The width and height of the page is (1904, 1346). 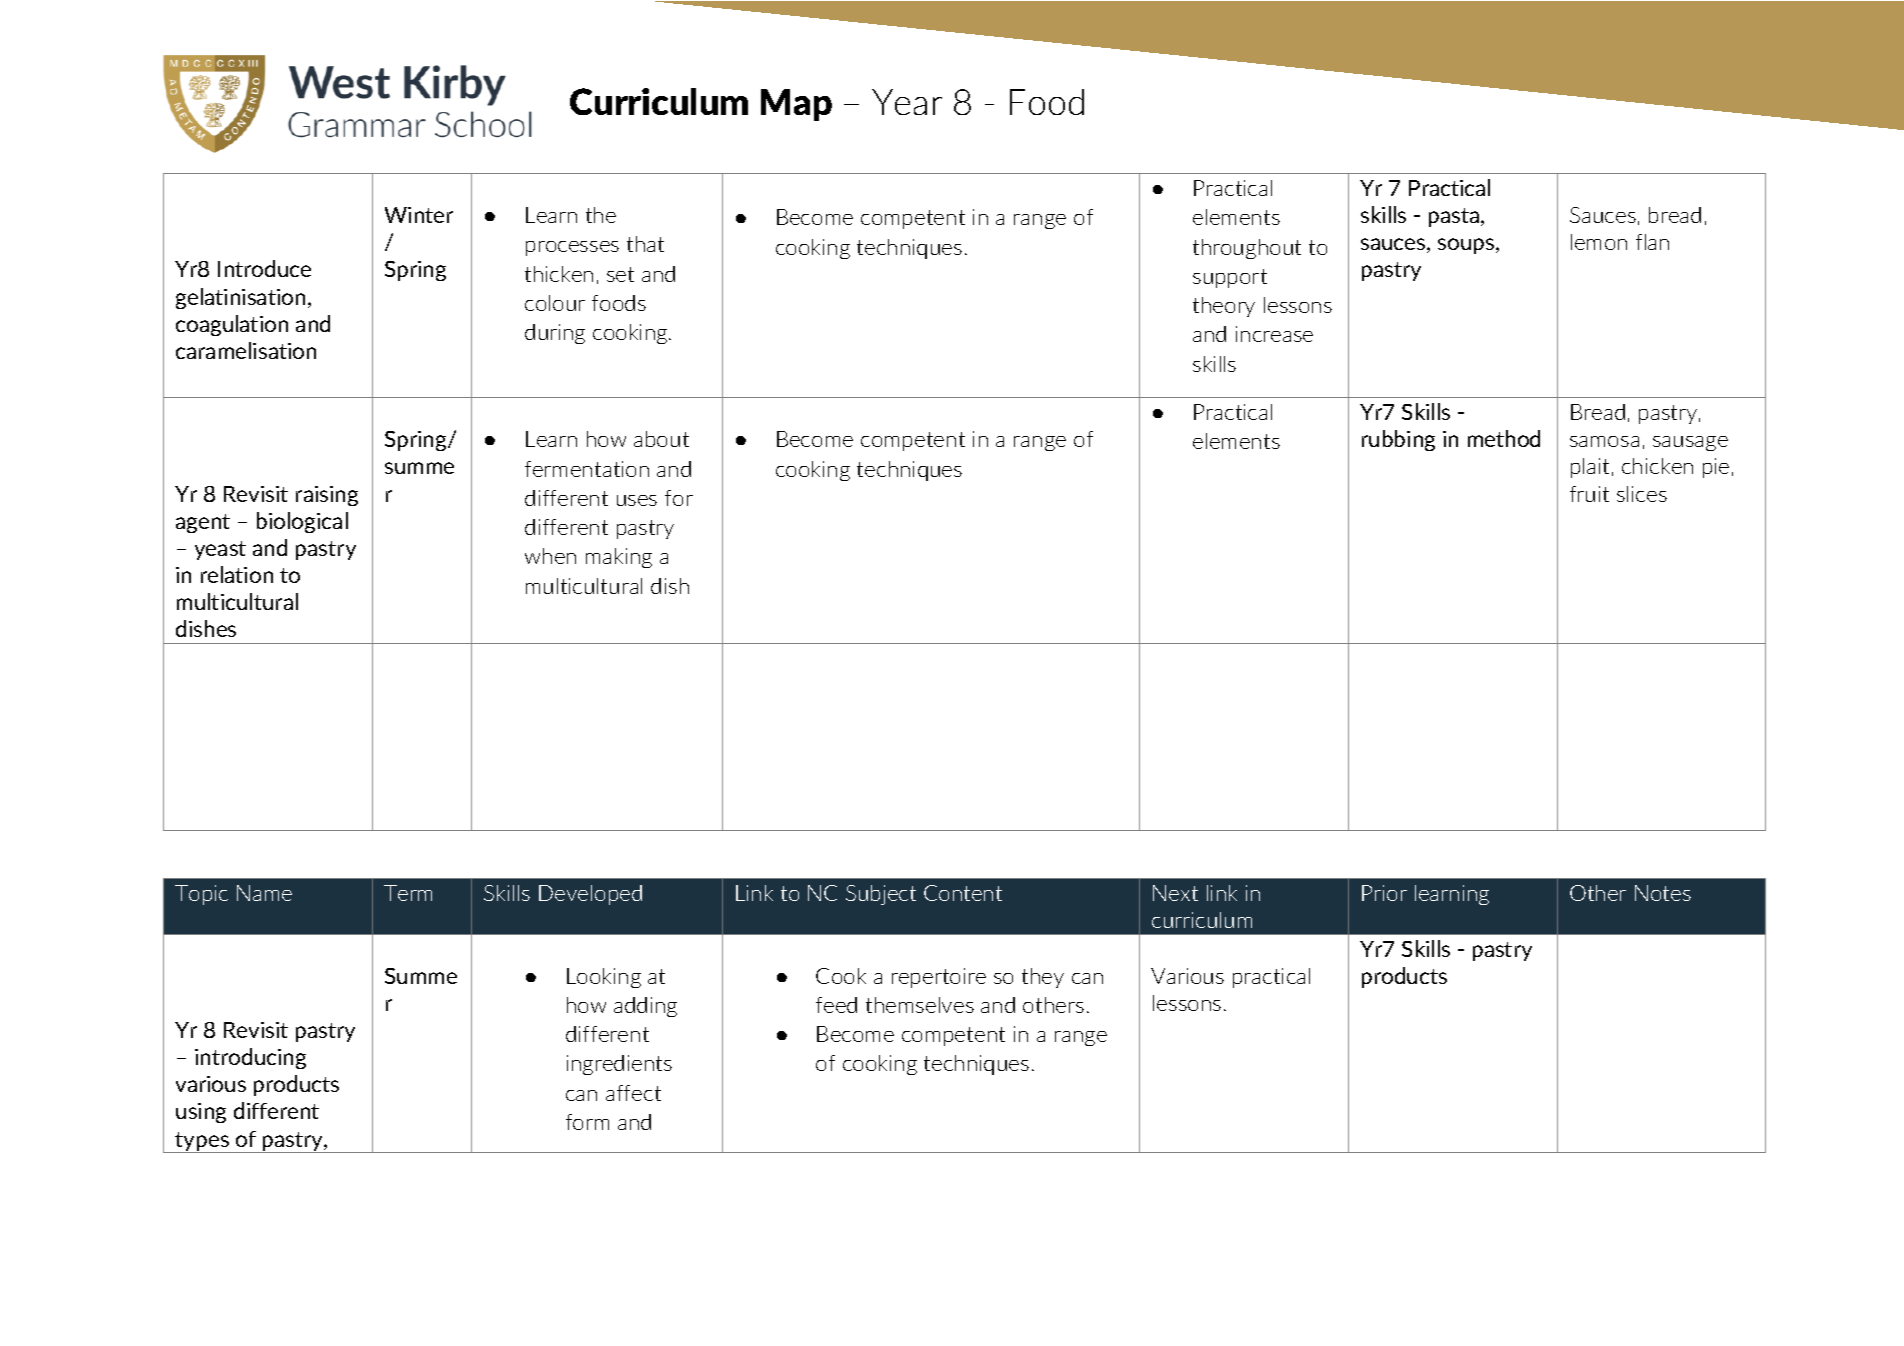 What do you see at coordinates (408, 893) in the page?
I see `Term` at bounding box center [408, 893].
